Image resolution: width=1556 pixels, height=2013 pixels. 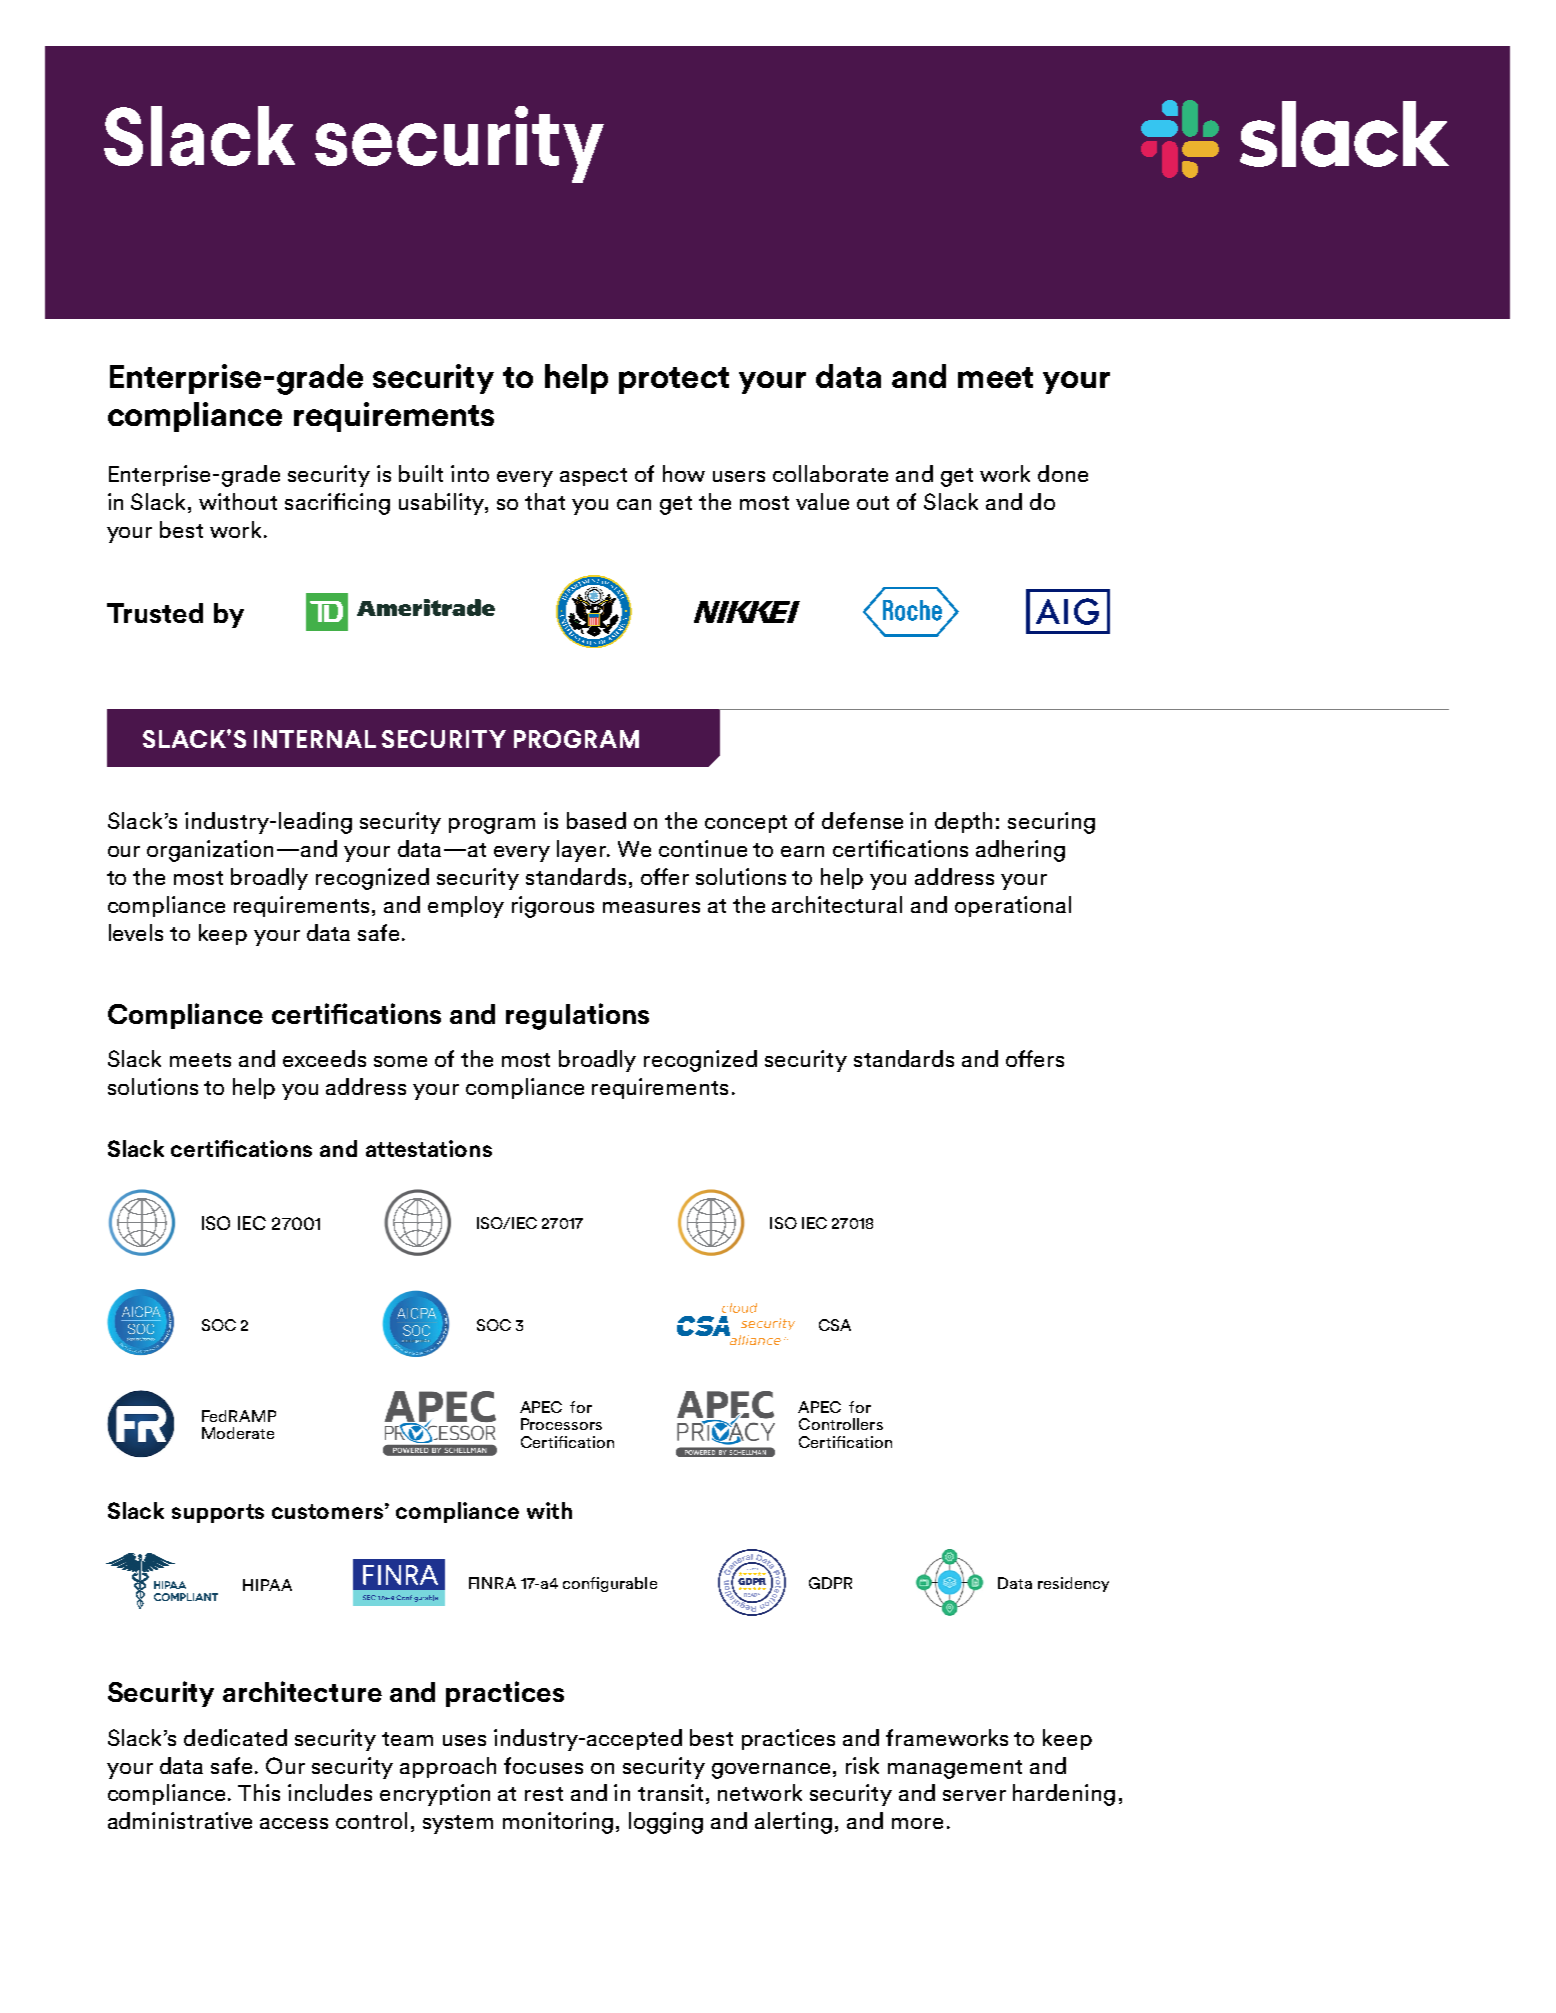 What do you see at coordinates (1063, 473) in the screenshot?
I see `done` at bounding box center [1063, 473].
